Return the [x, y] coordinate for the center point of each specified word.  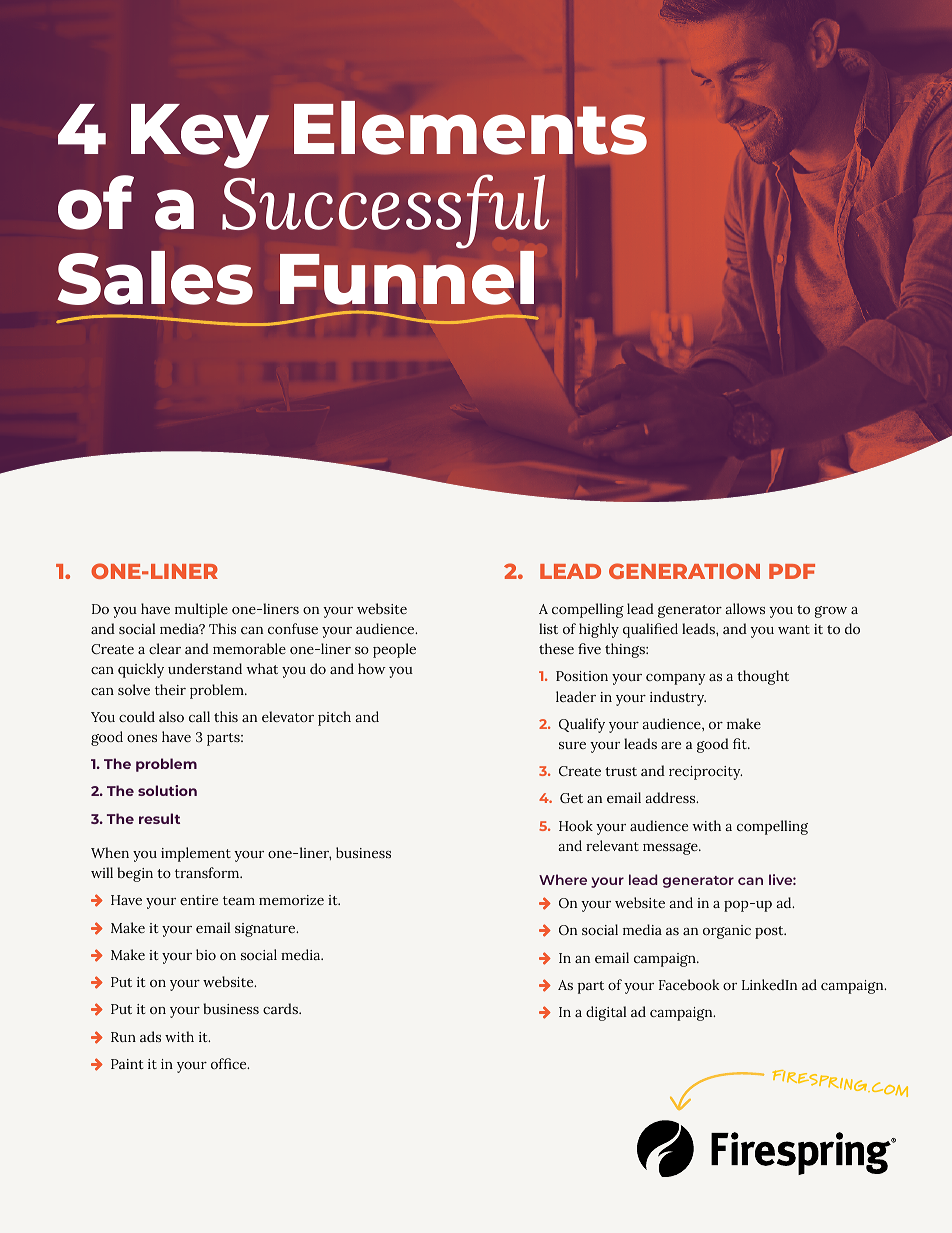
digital [606, 1013]
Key [200, 136]
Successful [385, 211]
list [548, 628]
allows [745, 608]
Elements [470, 128]
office [230, 1063]
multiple [201, 610]
